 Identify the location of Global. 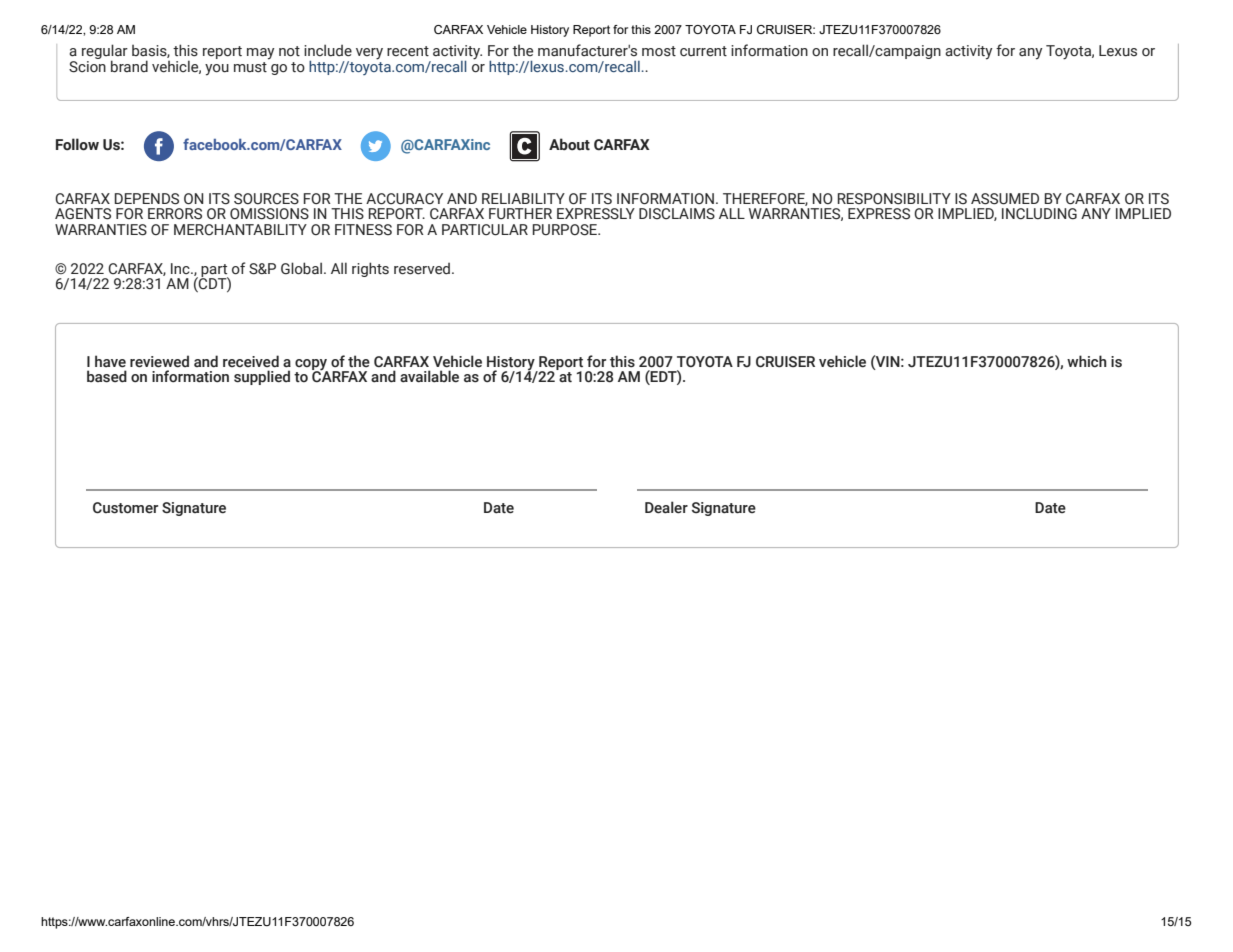
(303, 268).
